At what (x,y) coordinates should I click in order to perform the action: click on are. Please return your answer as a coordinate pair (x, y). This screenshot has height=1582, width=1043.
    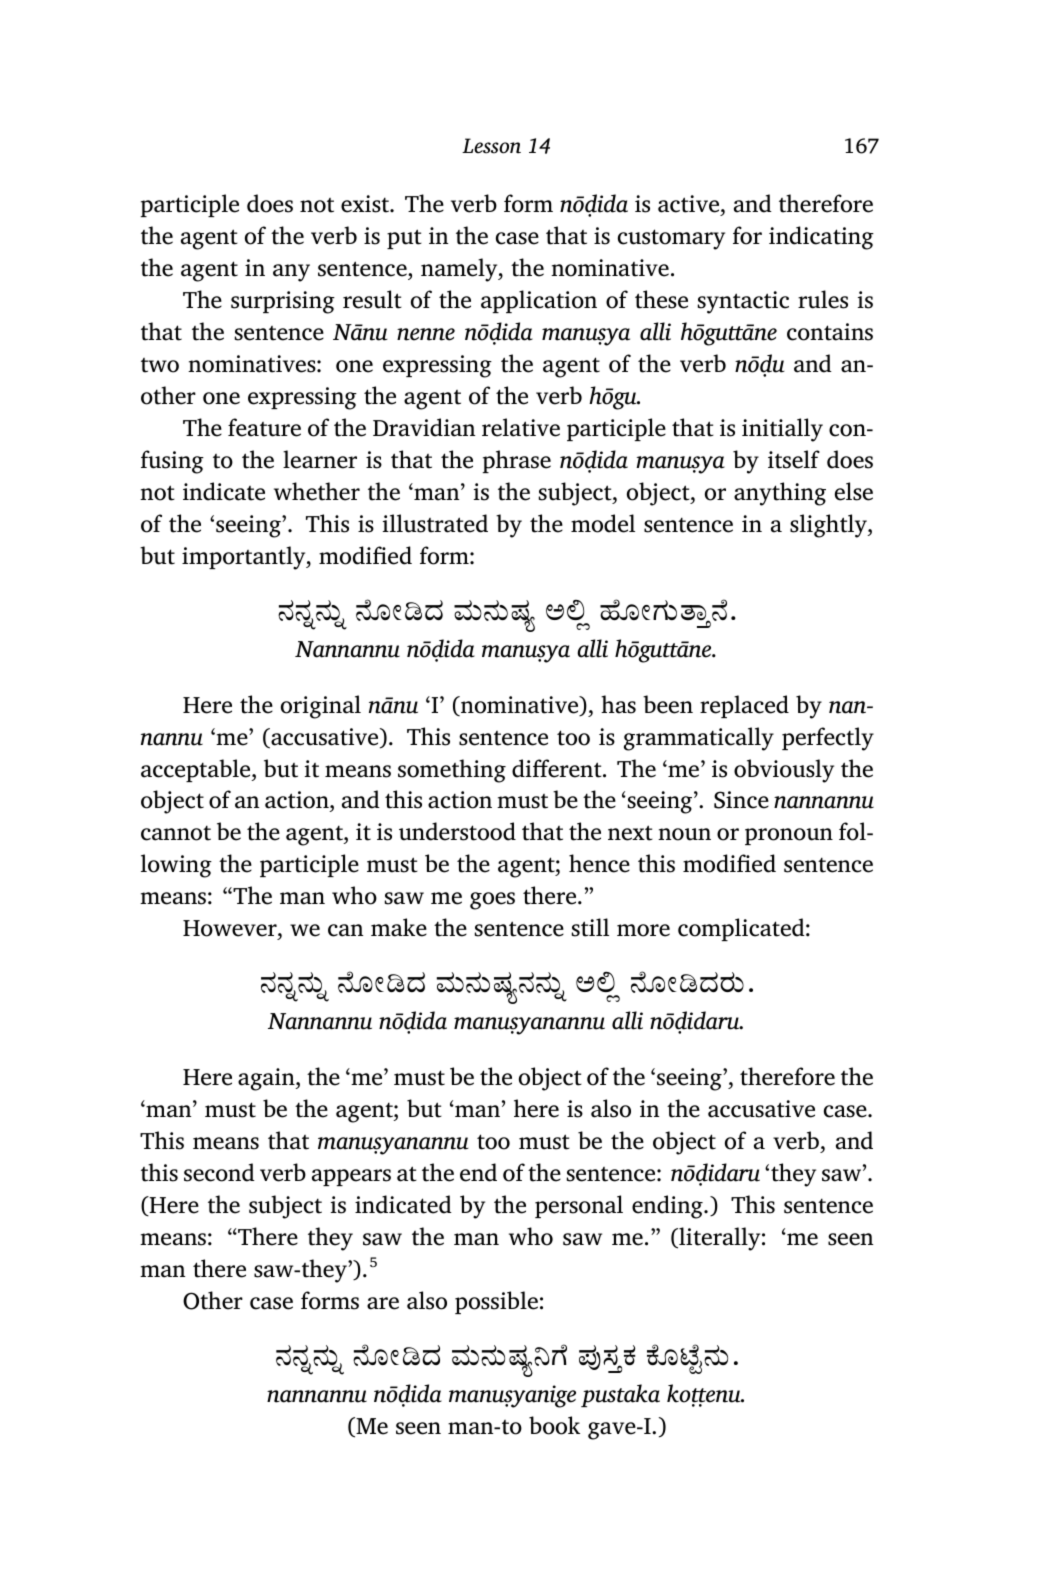
    Looking at the image, I should click on (383, 1303).
